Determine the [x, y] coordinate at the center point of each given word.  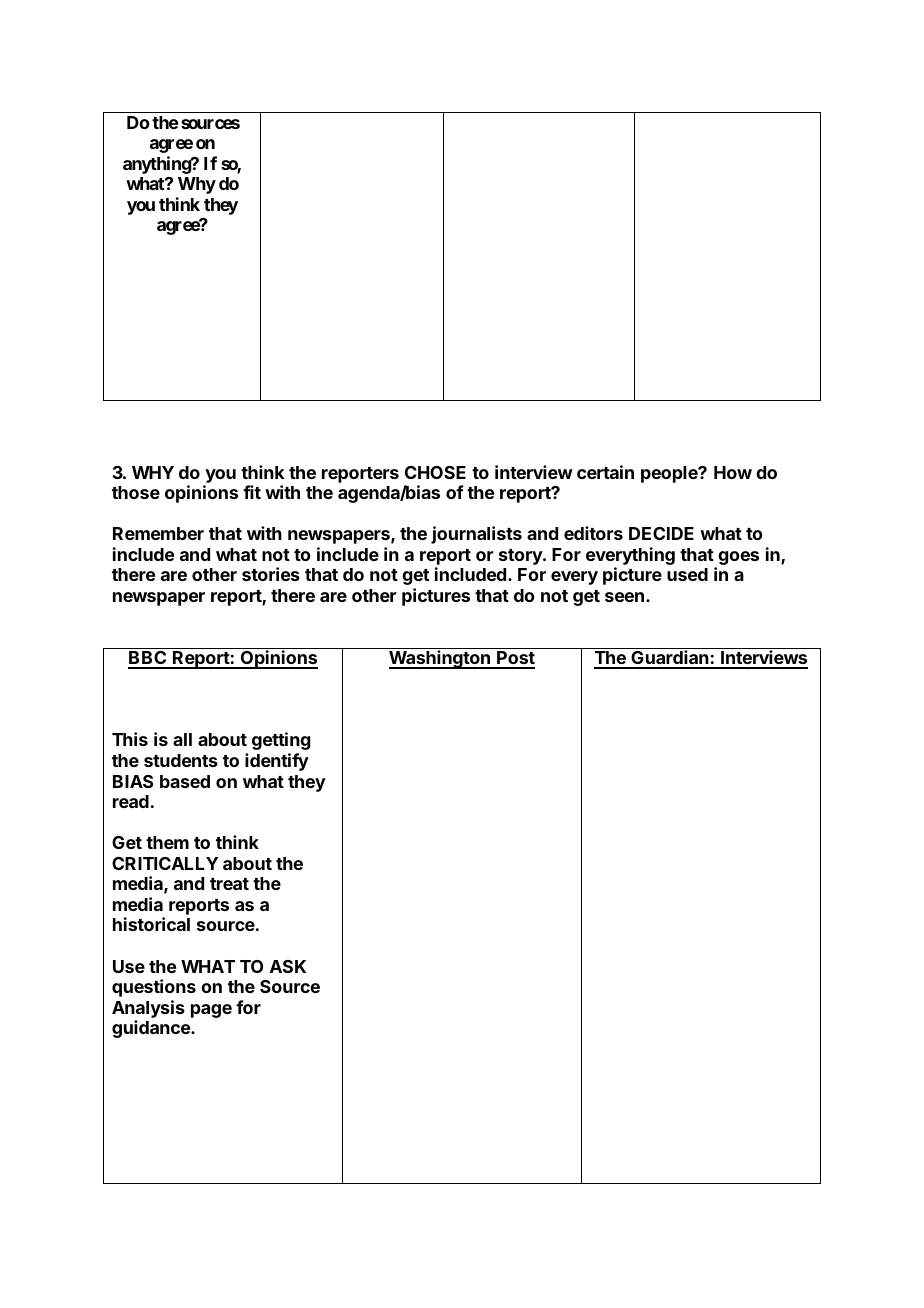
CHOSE [435, 472]
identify [277, 762]
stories [271, 574]
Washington [440, 659]
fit [252, 492]
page [211, 1011]
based [185, 781]
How [733, 472]
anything [157, 165]
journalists [476, 535]
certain [605, 472]
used [687, 574]
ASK [288, 966]
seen [624, 597]
